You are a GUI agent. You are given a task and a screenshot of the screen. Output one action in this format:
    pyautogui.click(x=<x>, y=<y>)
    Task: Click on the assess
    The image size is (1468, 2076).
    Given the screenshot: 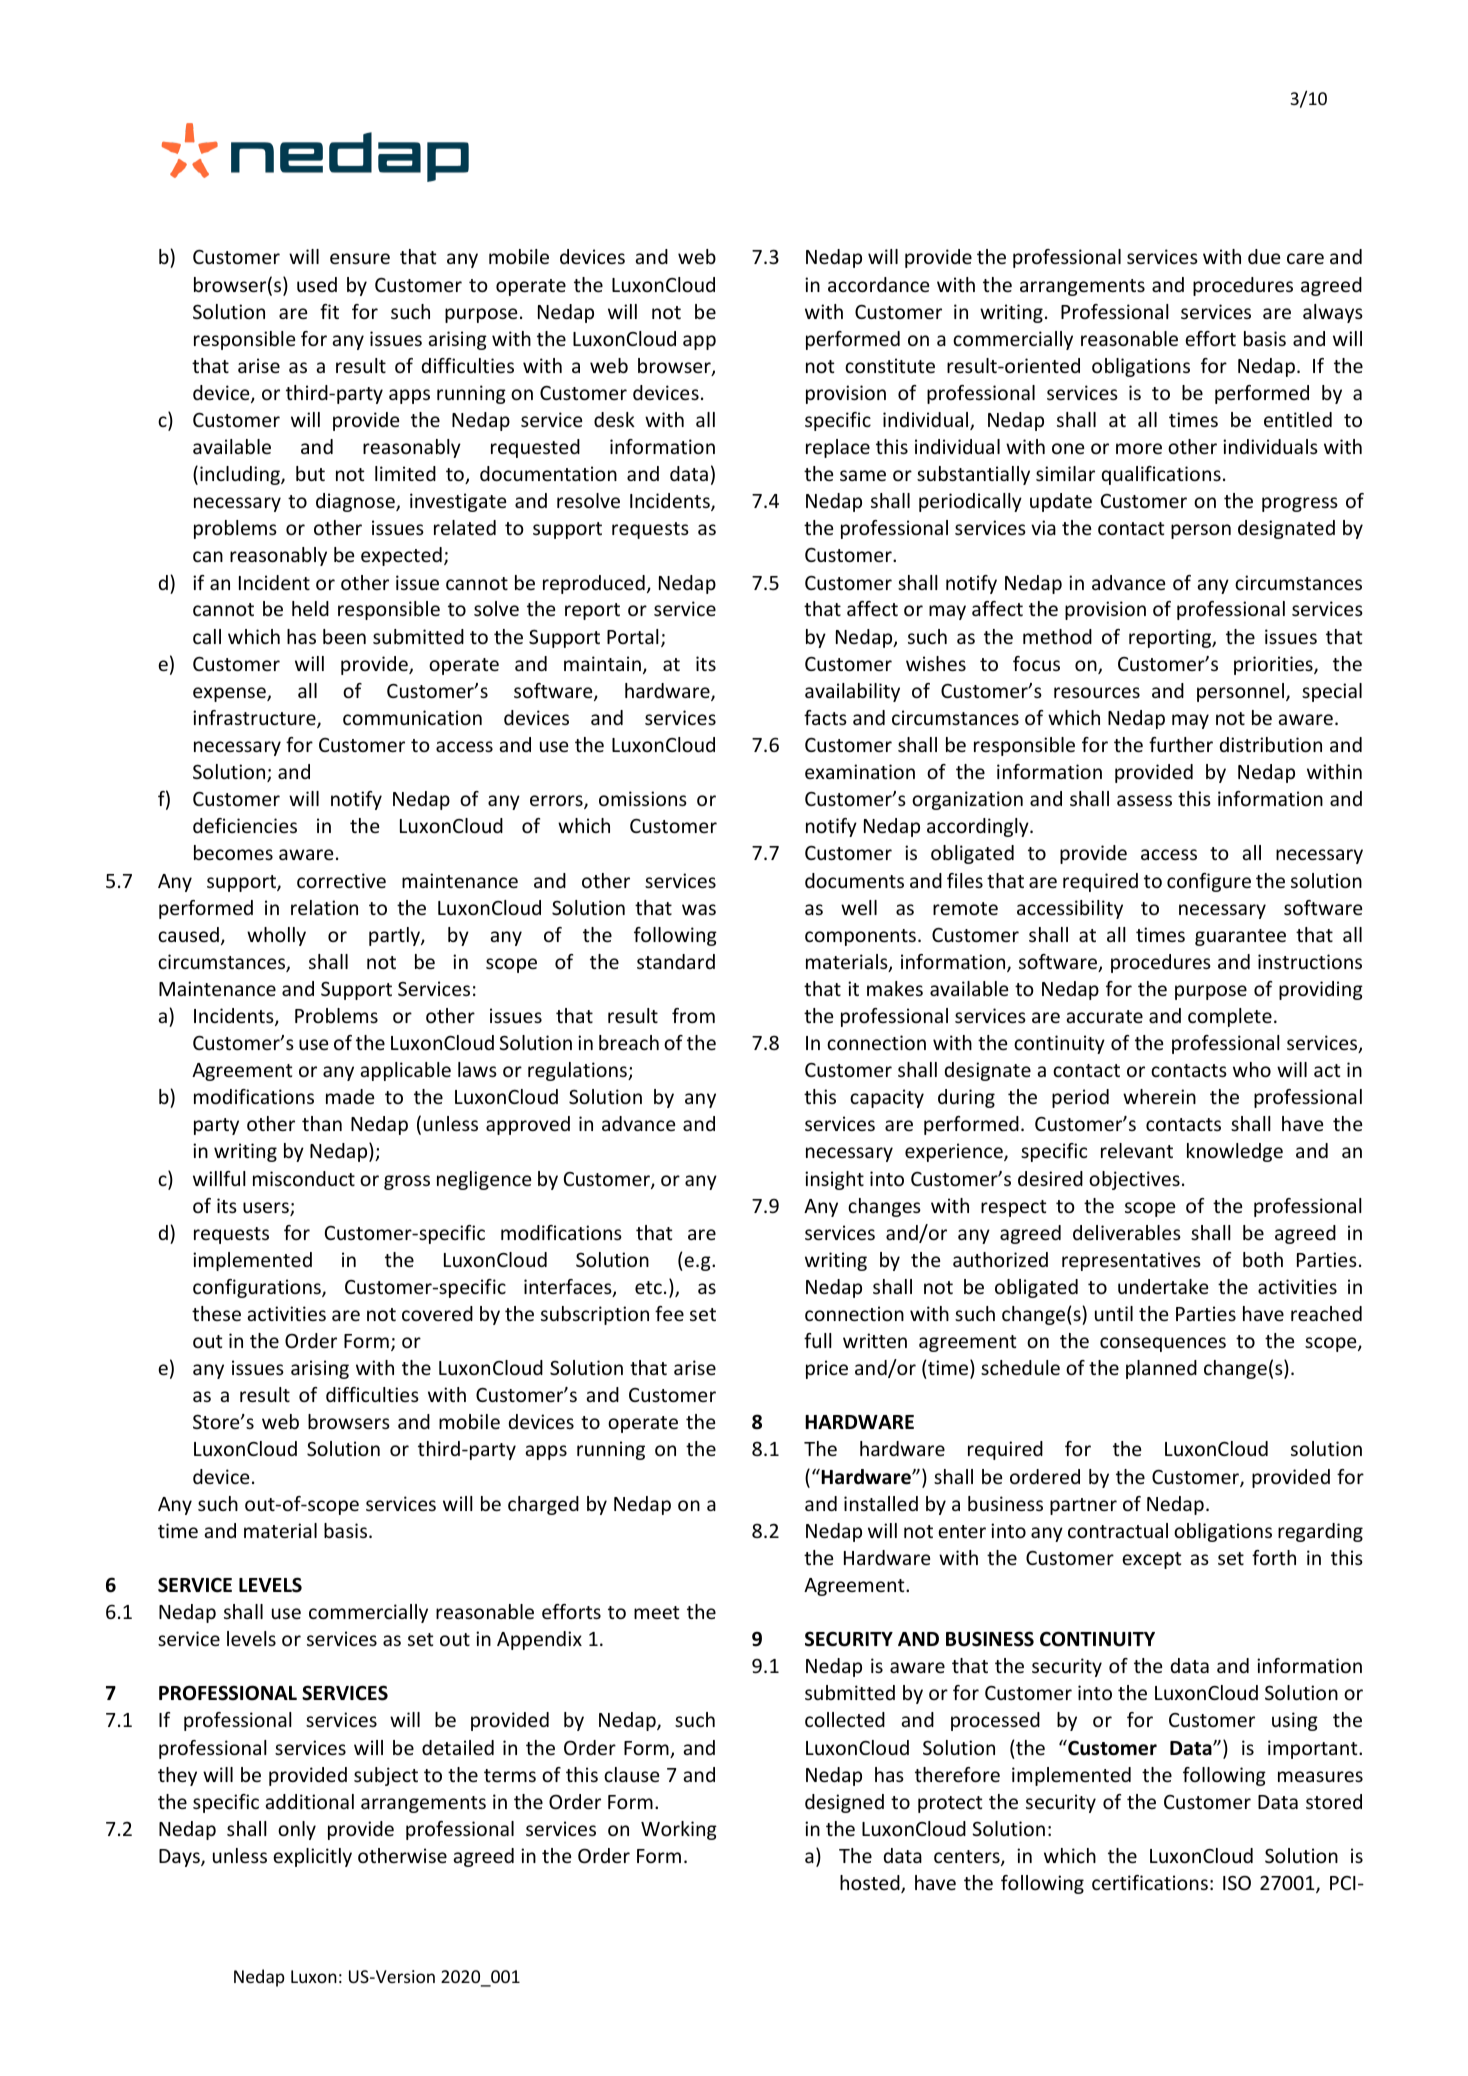 What is the action you would take?
    pyautogui.click(x=1144, y=800)
